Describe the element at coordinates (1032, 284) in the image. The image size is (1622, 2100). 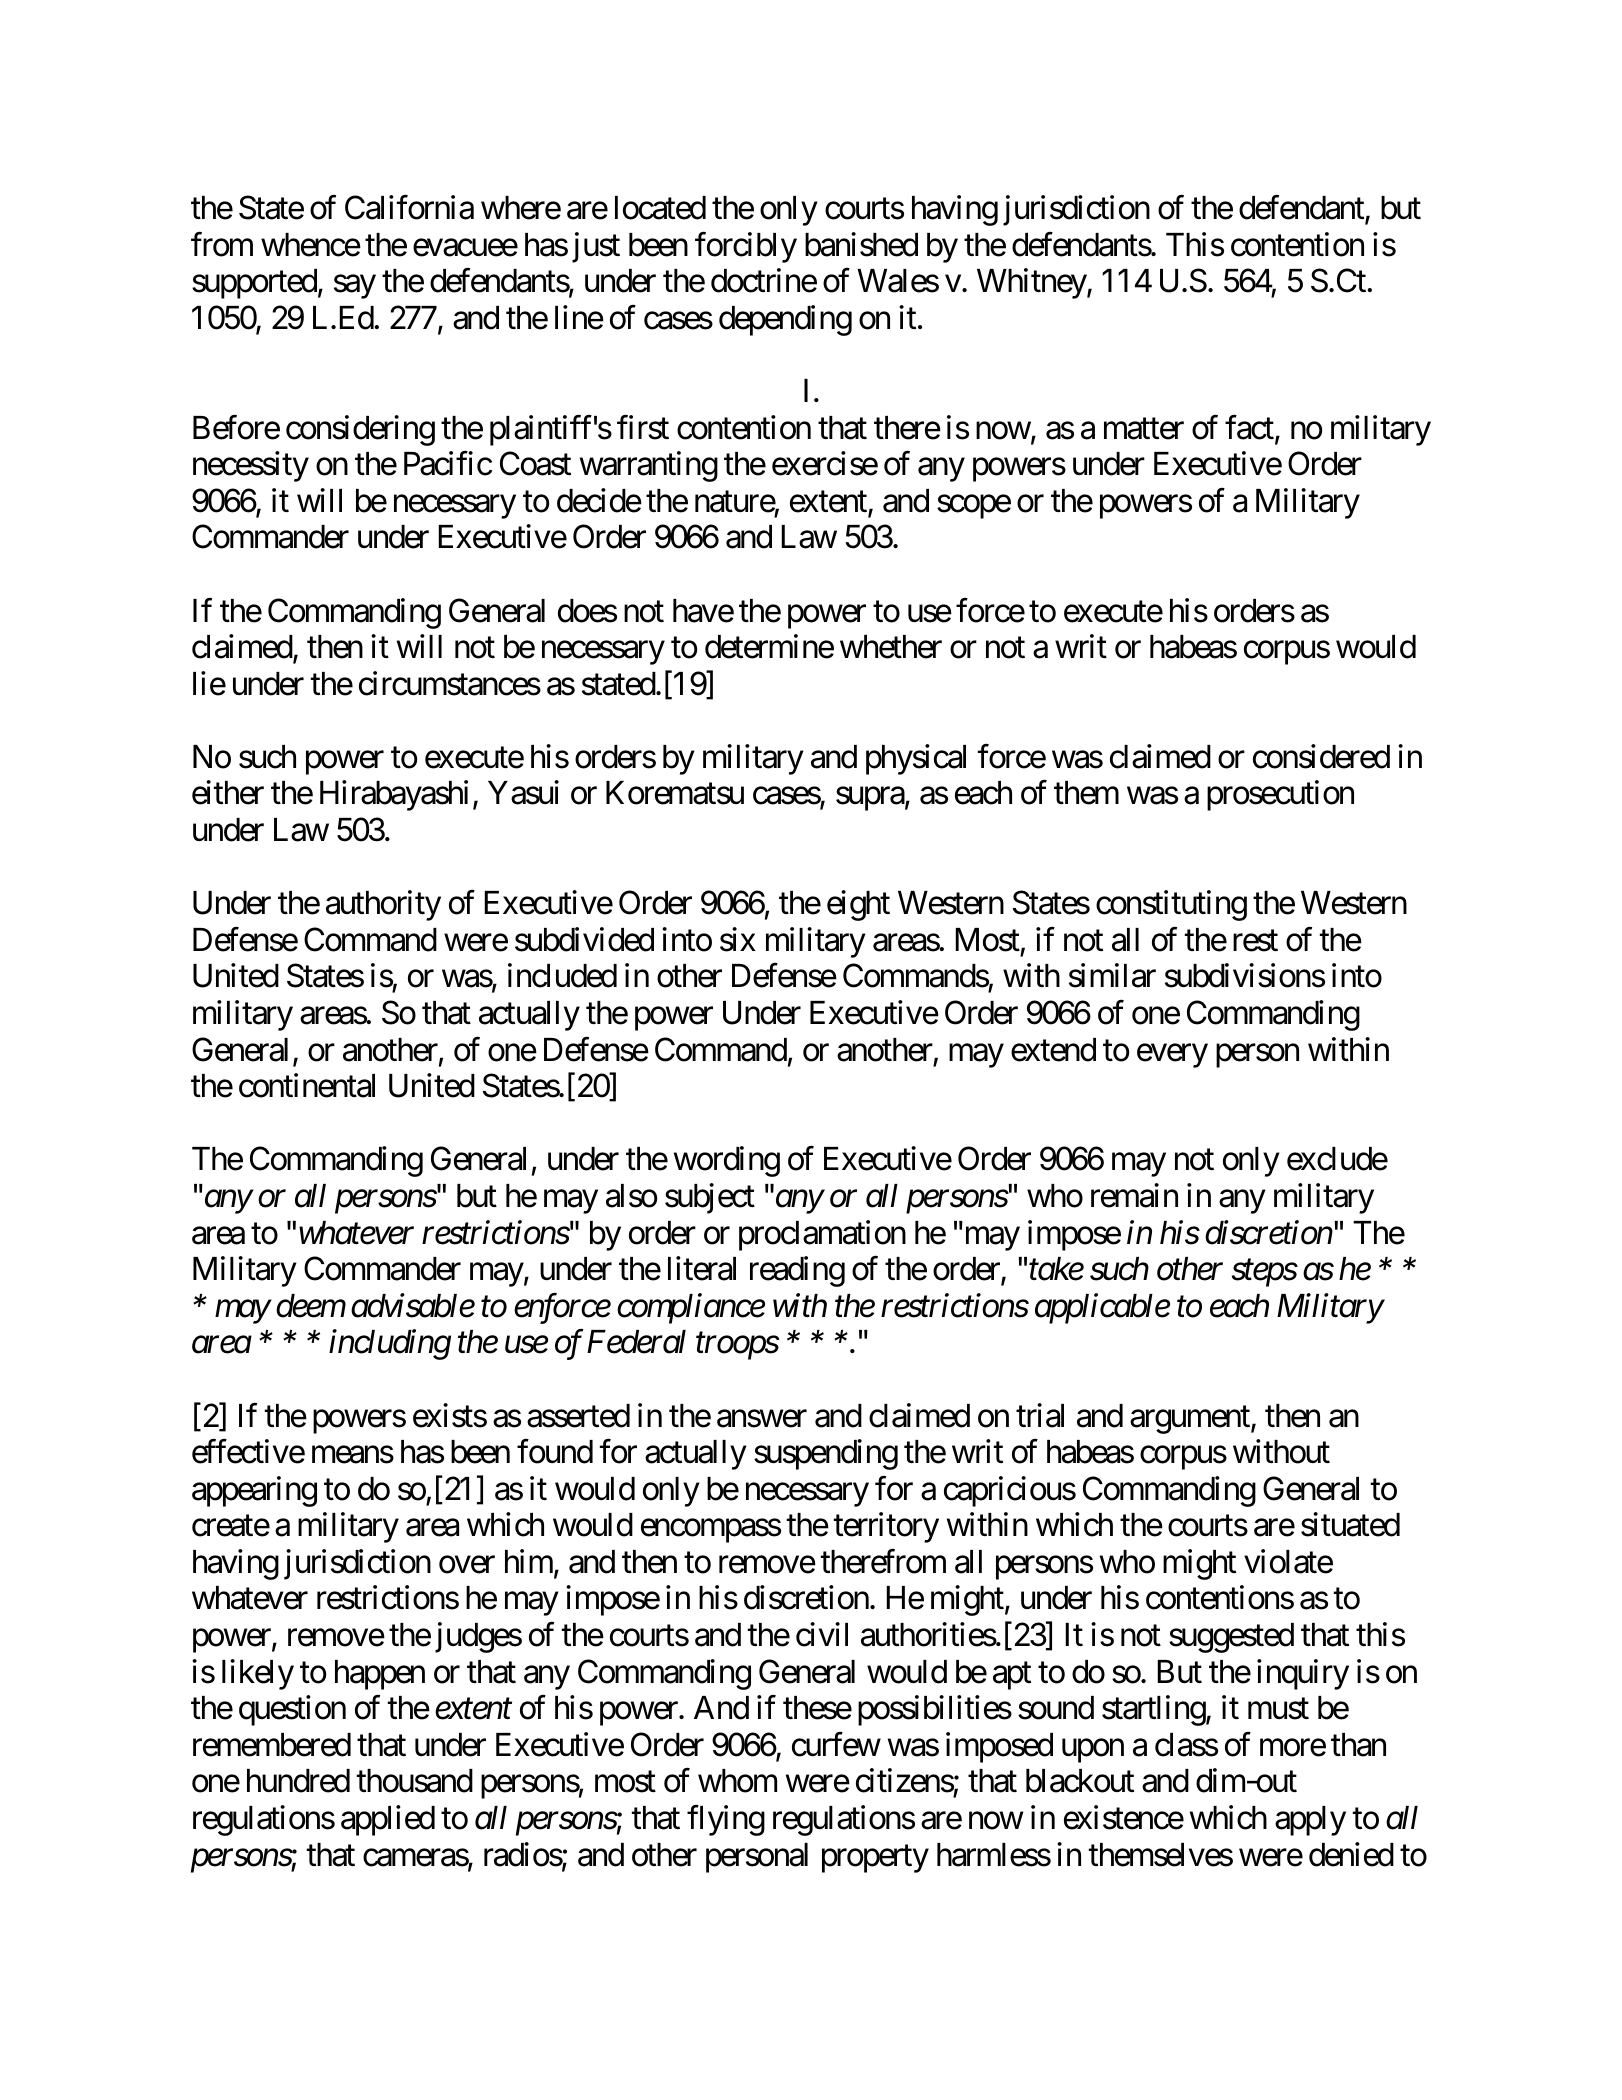
I see `Whitney` at that location.
